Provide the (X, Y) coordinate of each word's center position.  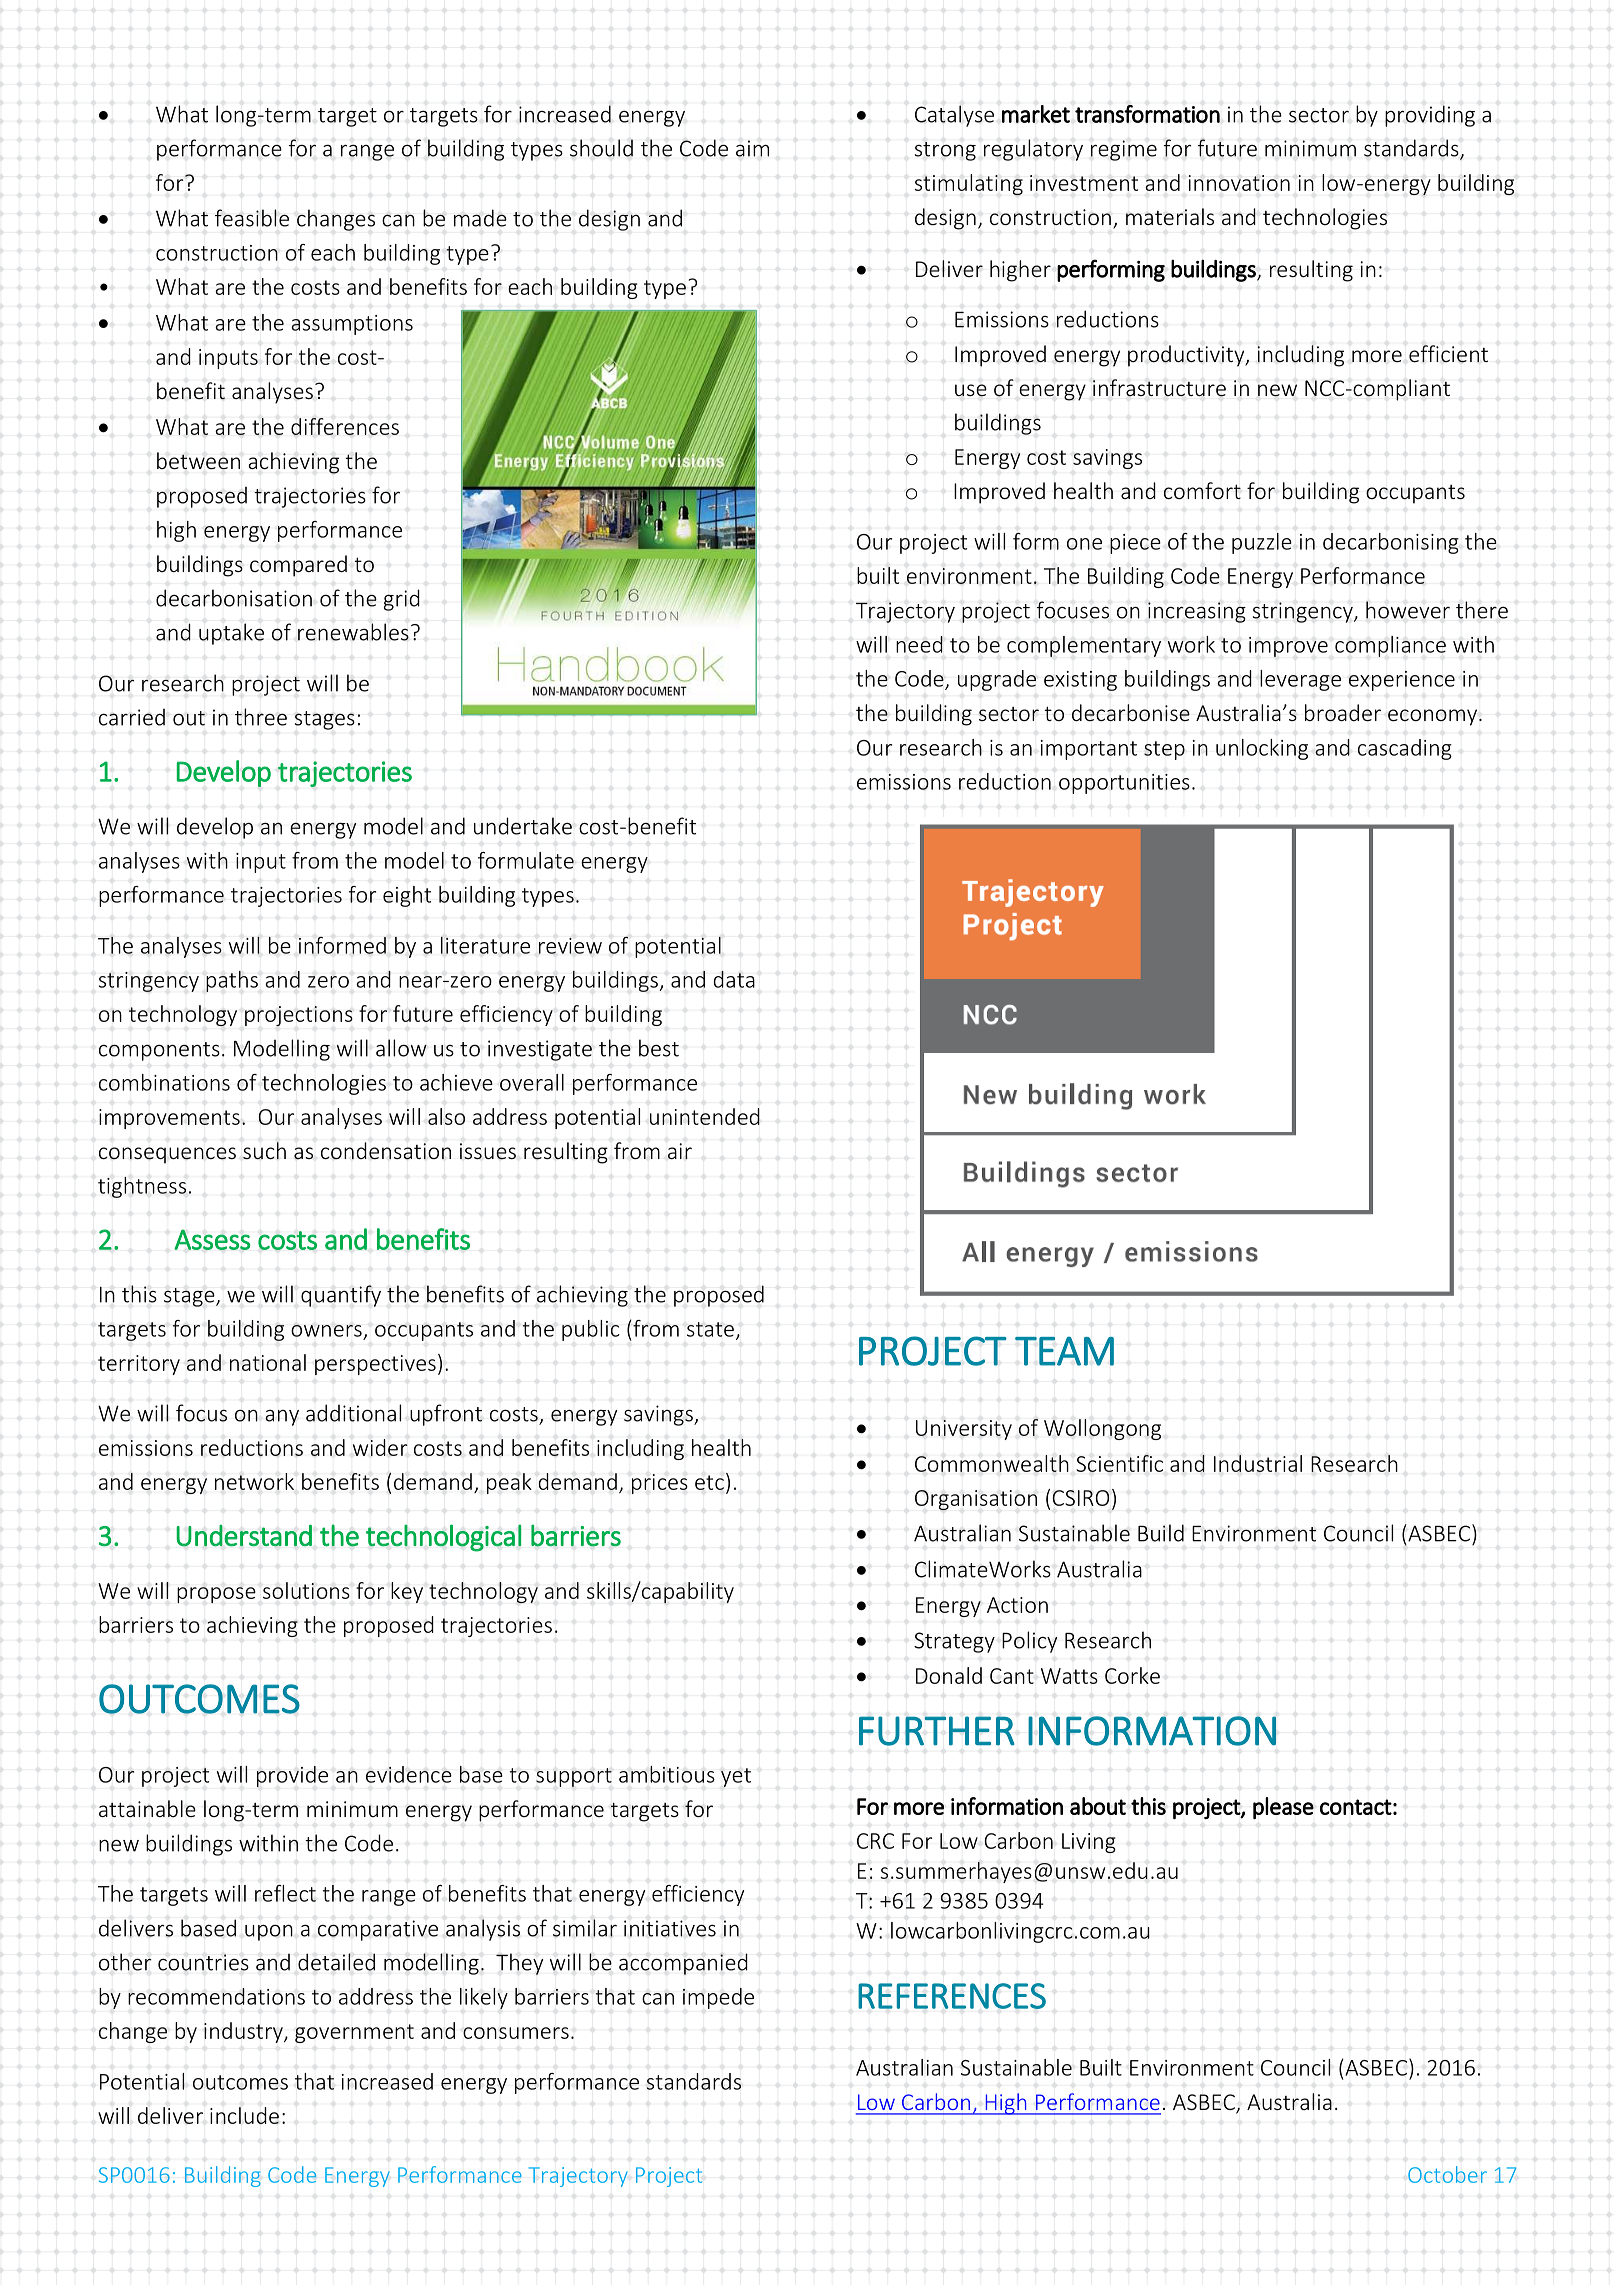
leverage (1300, 680)
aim (752, 148)
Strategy (954, 1642)
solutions (306, 1590)
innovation (1239, 183)
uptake (231, 634)
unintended (705, 1116)
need (919, 644)
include (244, 2115)
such (264, 1150)
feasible (252, 218)
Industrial (1258, 1463)
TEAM (1064, 1351)
